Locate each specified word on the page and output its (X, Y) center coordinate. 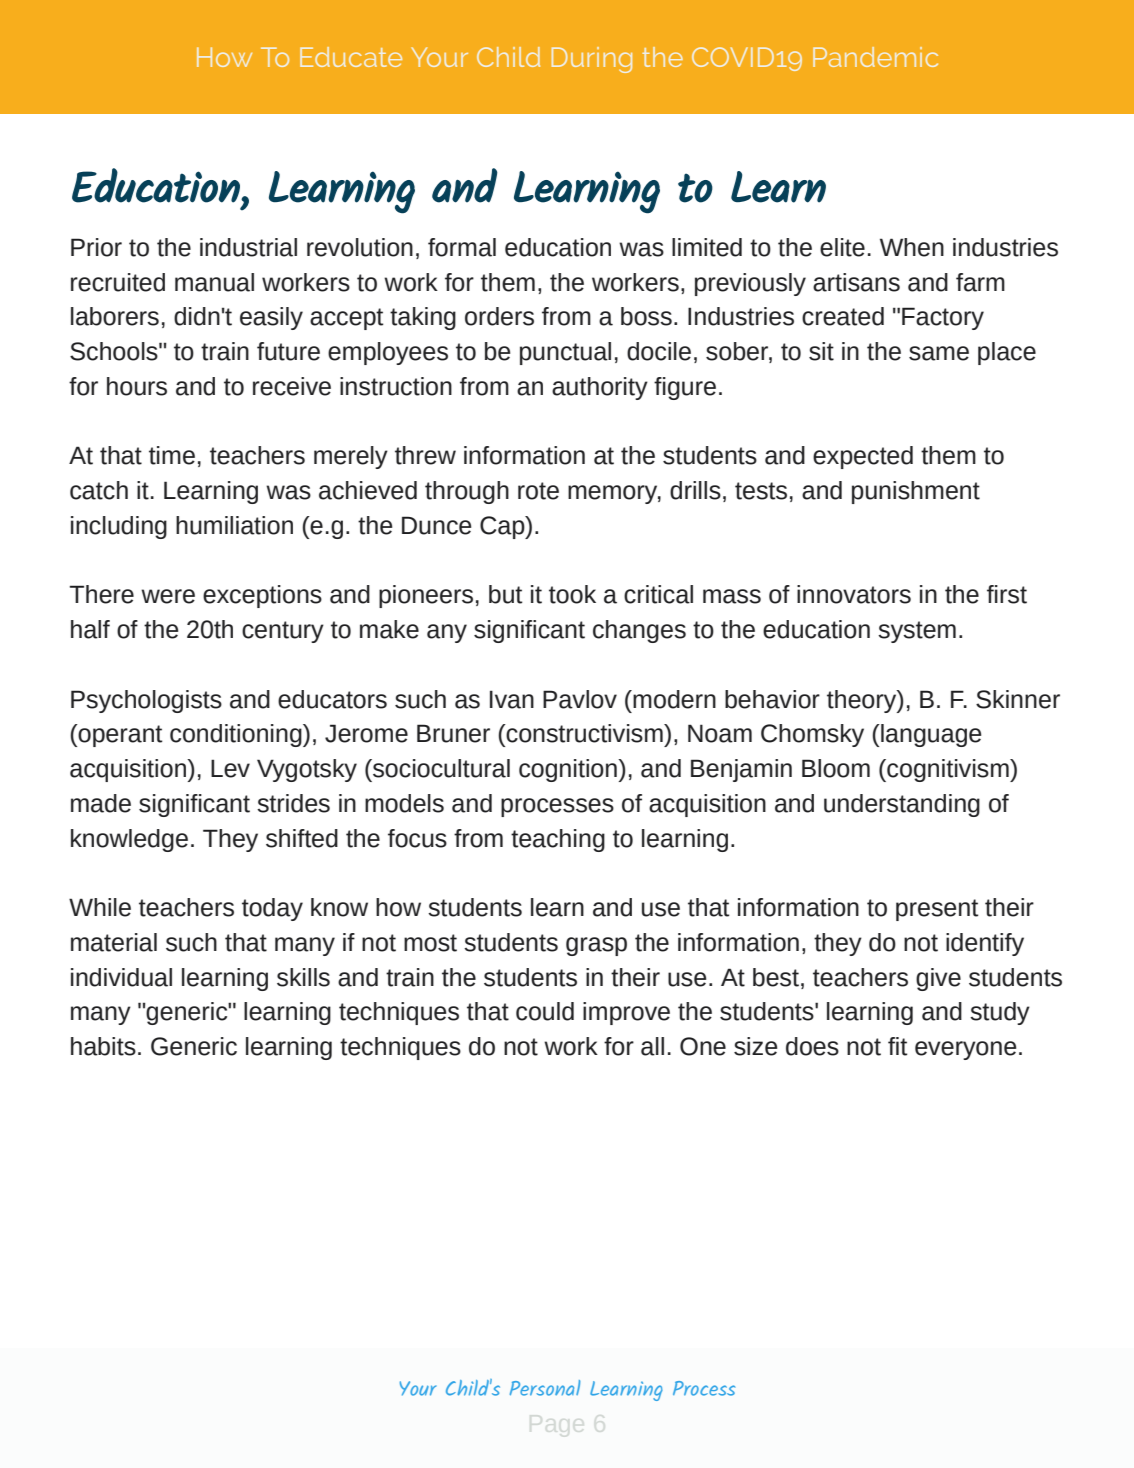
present (937, 910)
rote (538, 491)
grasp (596, 946)
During (592, 60)
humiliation (234, 525)
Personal (545, 1388)
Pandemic (875, 57)
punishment (916, 492)
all (652, 1046)
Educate (351, 57)
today (272, 909)
